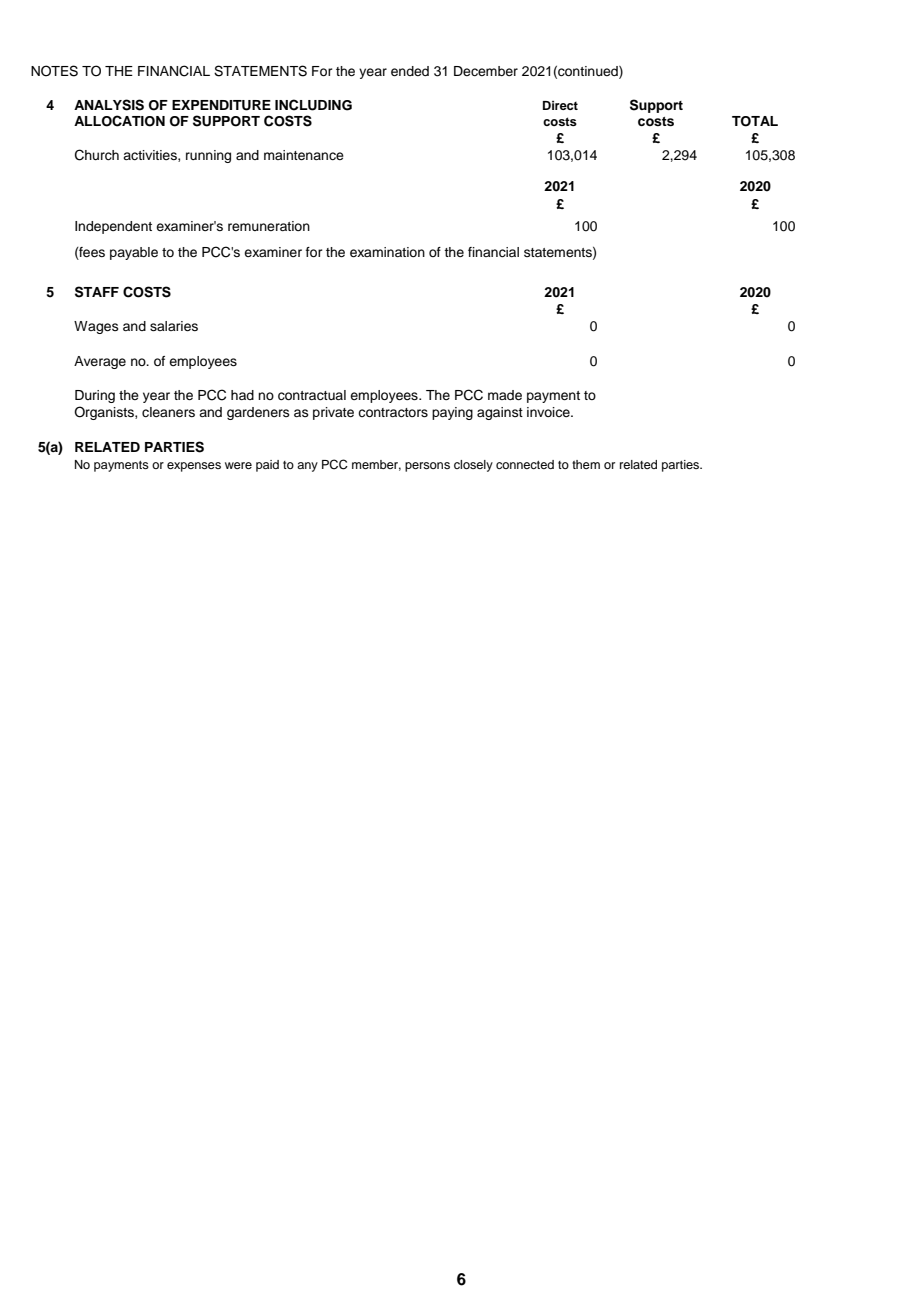  Describe the element at coordinates (194, 467) in the page. I see `expenses` at that location.
